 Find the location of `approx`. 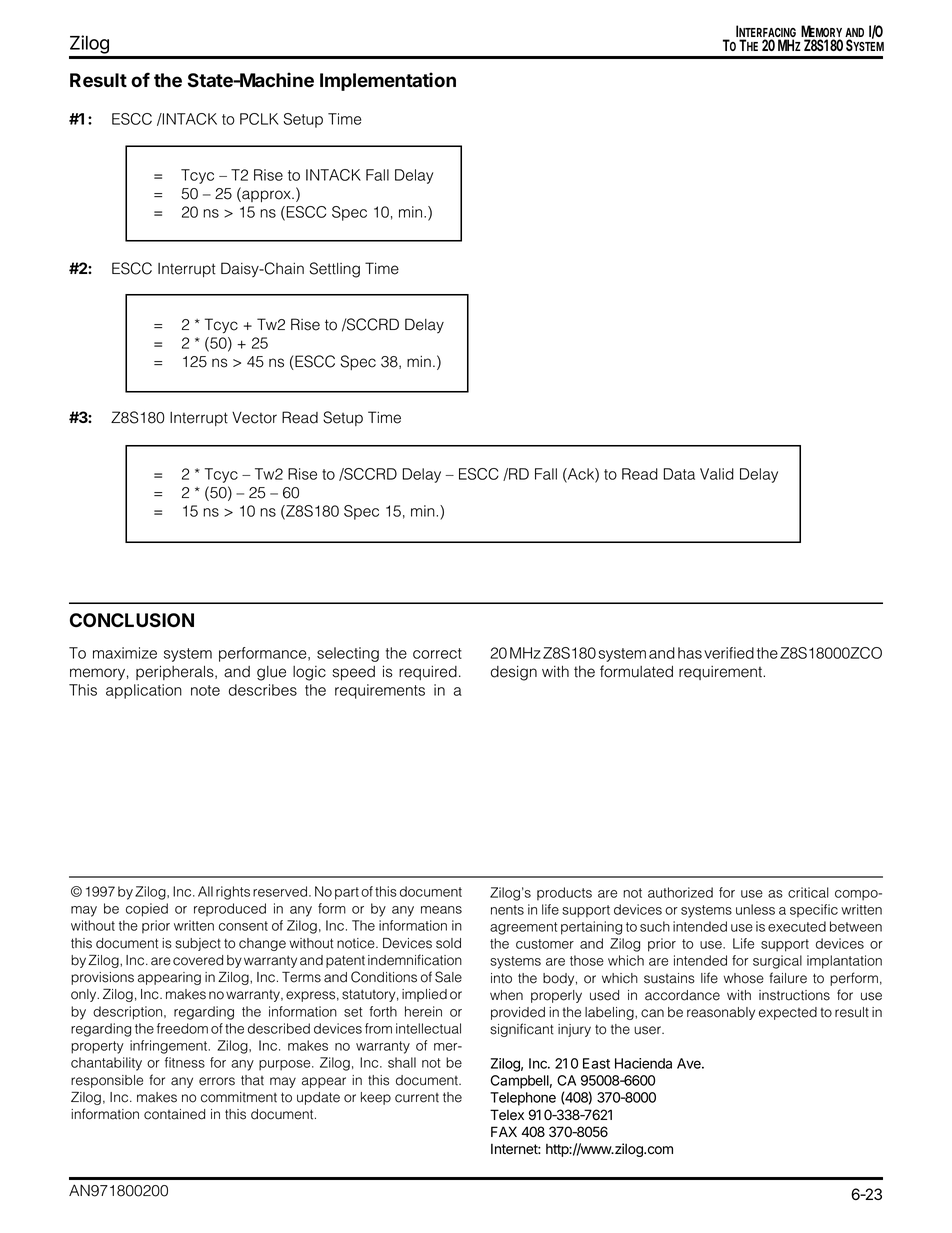

approx is located at coordinates (266, 196).
